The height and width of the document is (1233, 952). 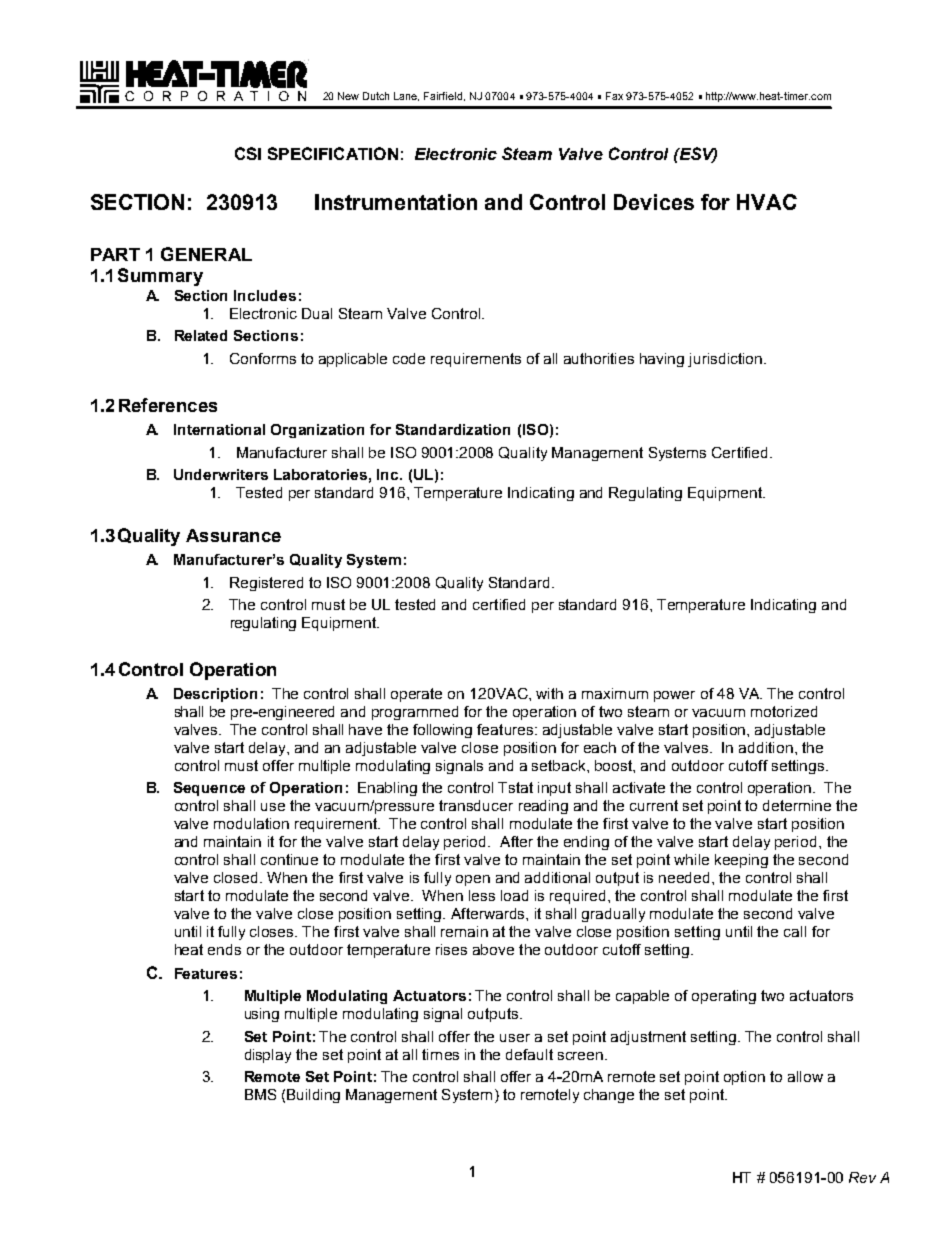 I want to click on BMS, so click(x=260, y=1094).
